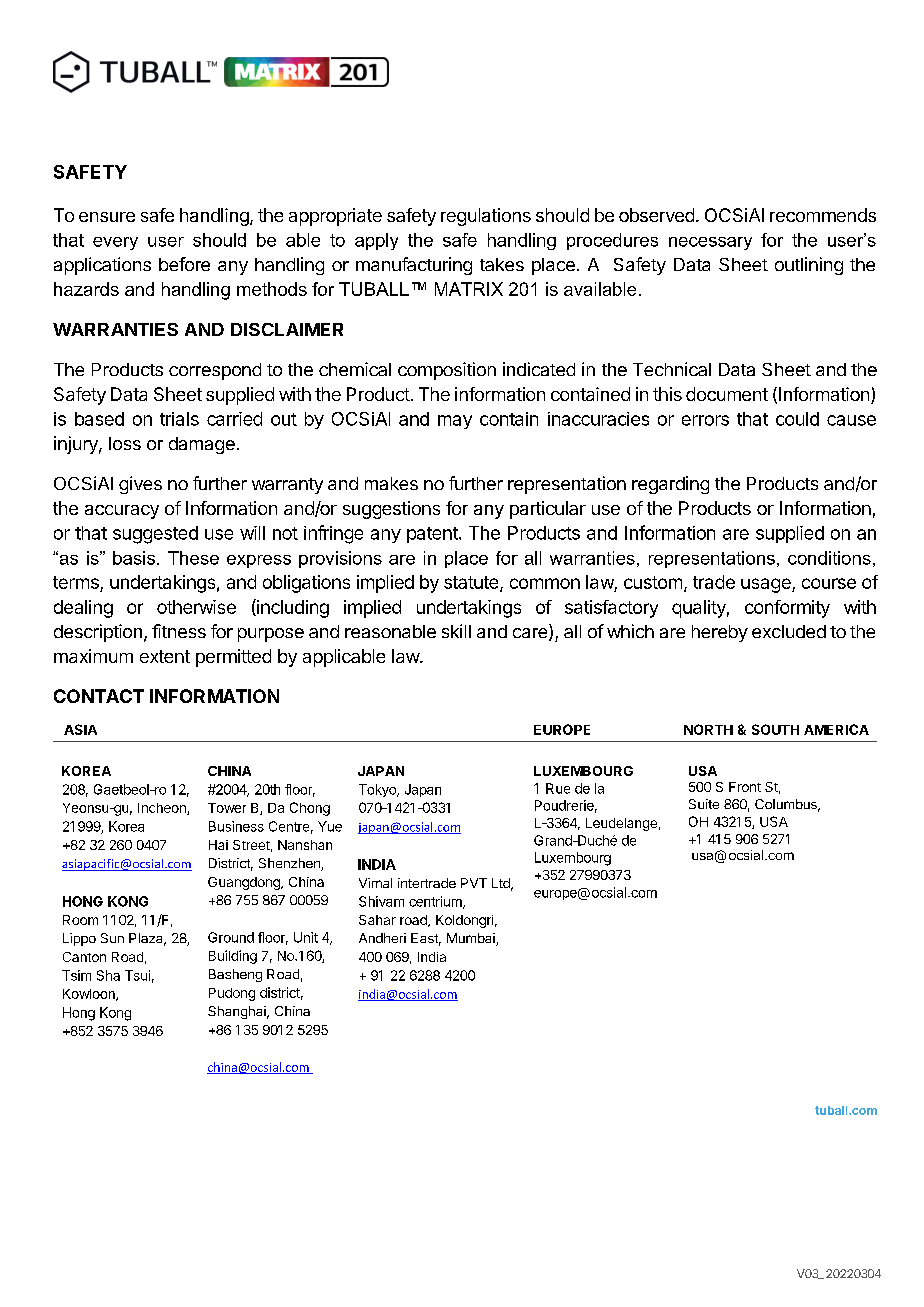 Image resolution: width=924 pixels, height=1307 pixels. I want to click on Mumbai, so click(472, 939).
